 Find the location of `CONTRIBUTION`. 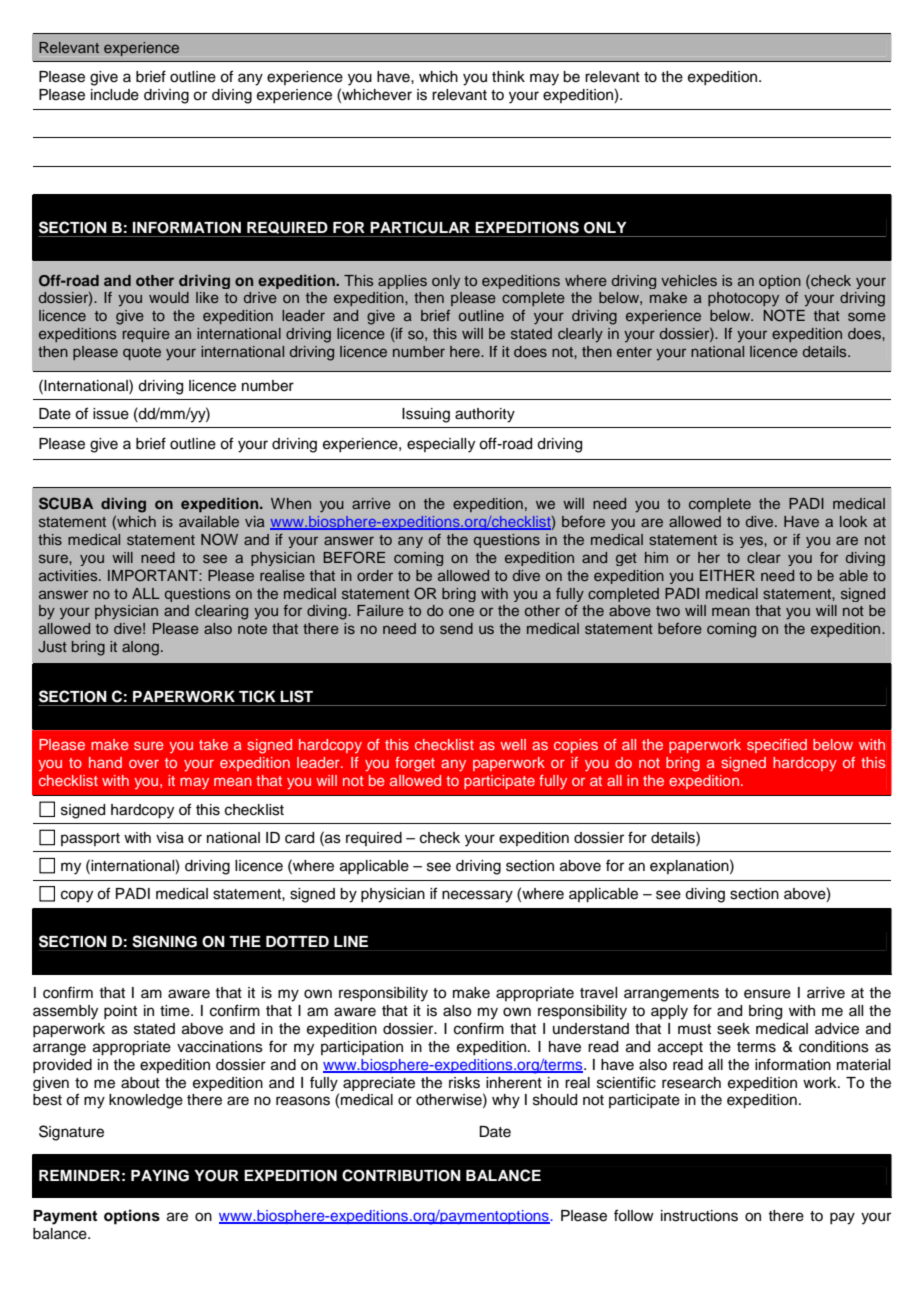

CONTRIBUTION is located at coordinates (401, 1175).
